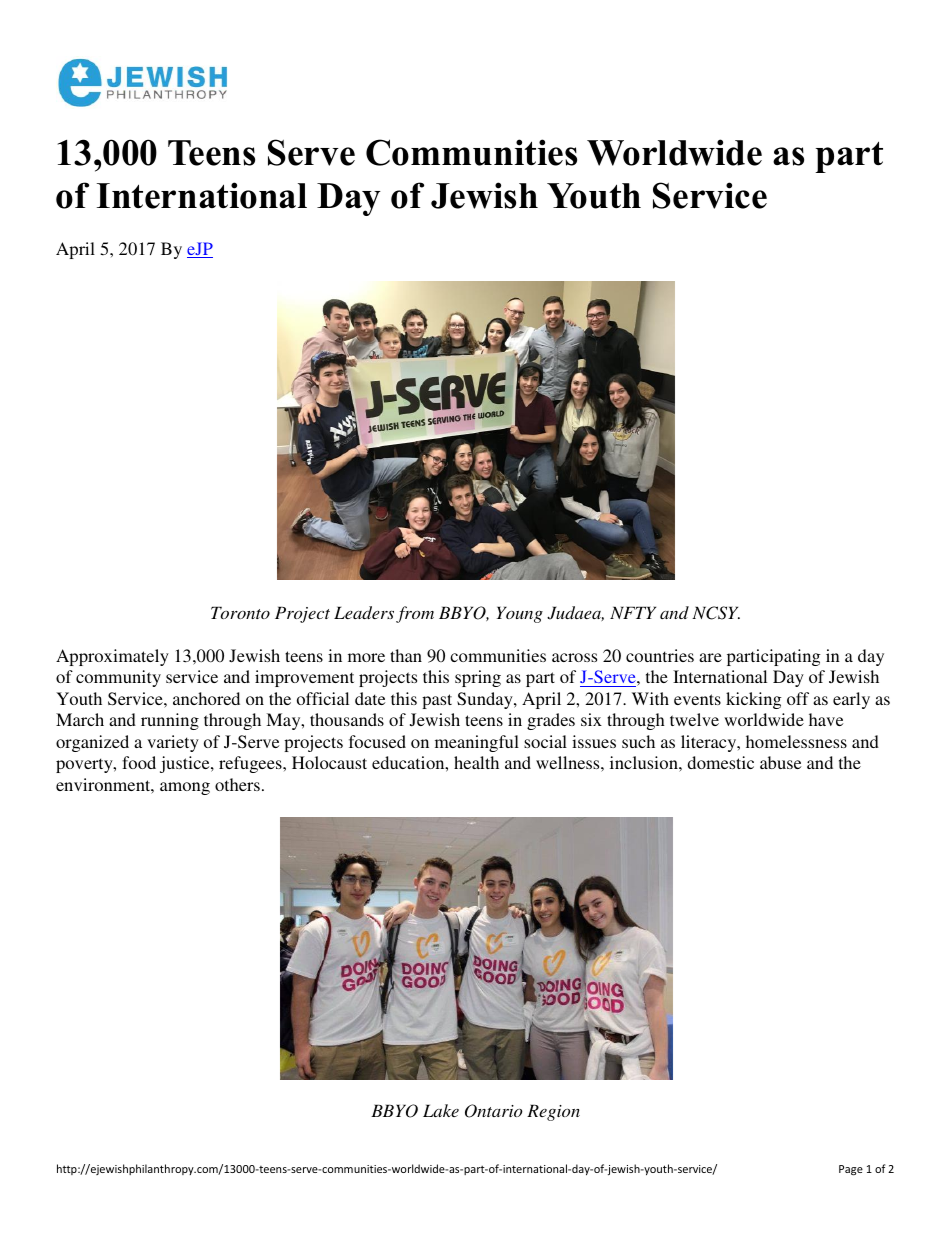 Image resolution: width=952 pixels, height=1233 pixels. Describe the element at coordinates (780, 762) in the document. I see `abuse` at that location.
